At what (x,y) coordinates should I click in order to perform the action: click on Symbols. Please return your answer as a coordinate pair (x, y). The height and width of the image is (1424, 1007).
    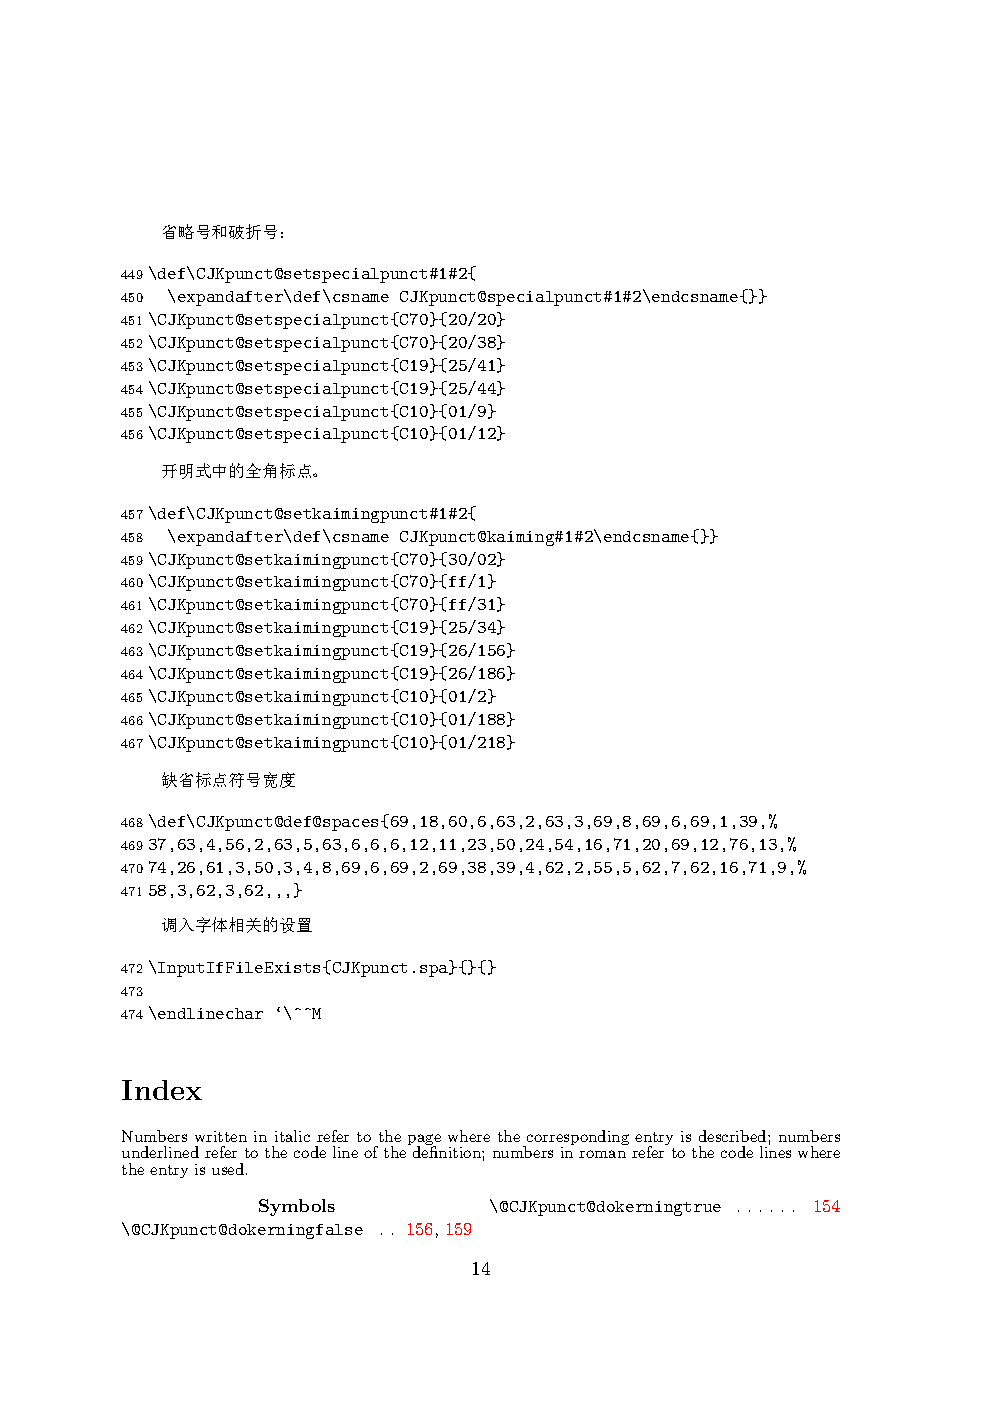
    Looking at the image, I should click on (297, 1207).
